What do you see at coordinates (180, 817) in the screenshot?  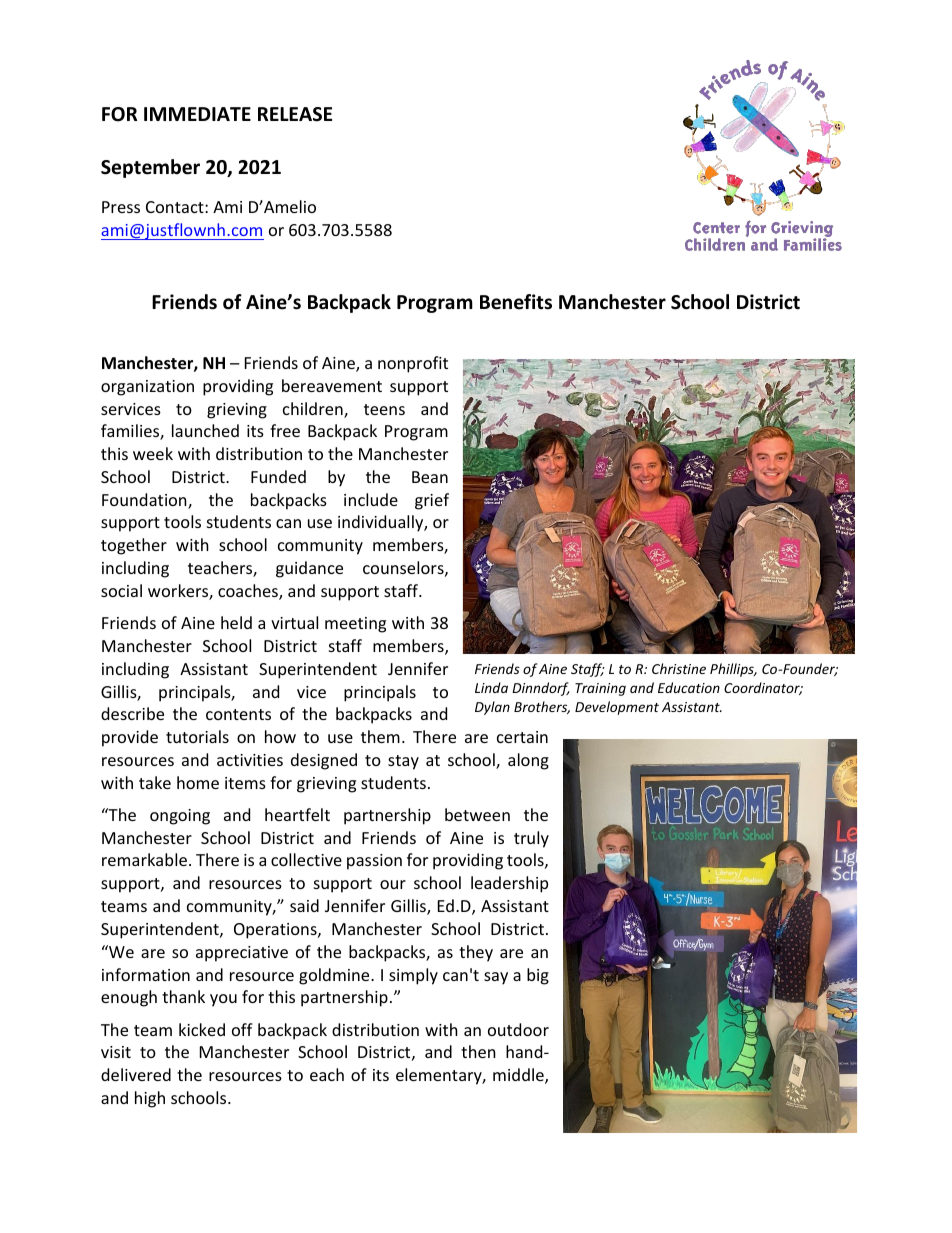 I see `ongoing` at bounding box center [180, 817].
